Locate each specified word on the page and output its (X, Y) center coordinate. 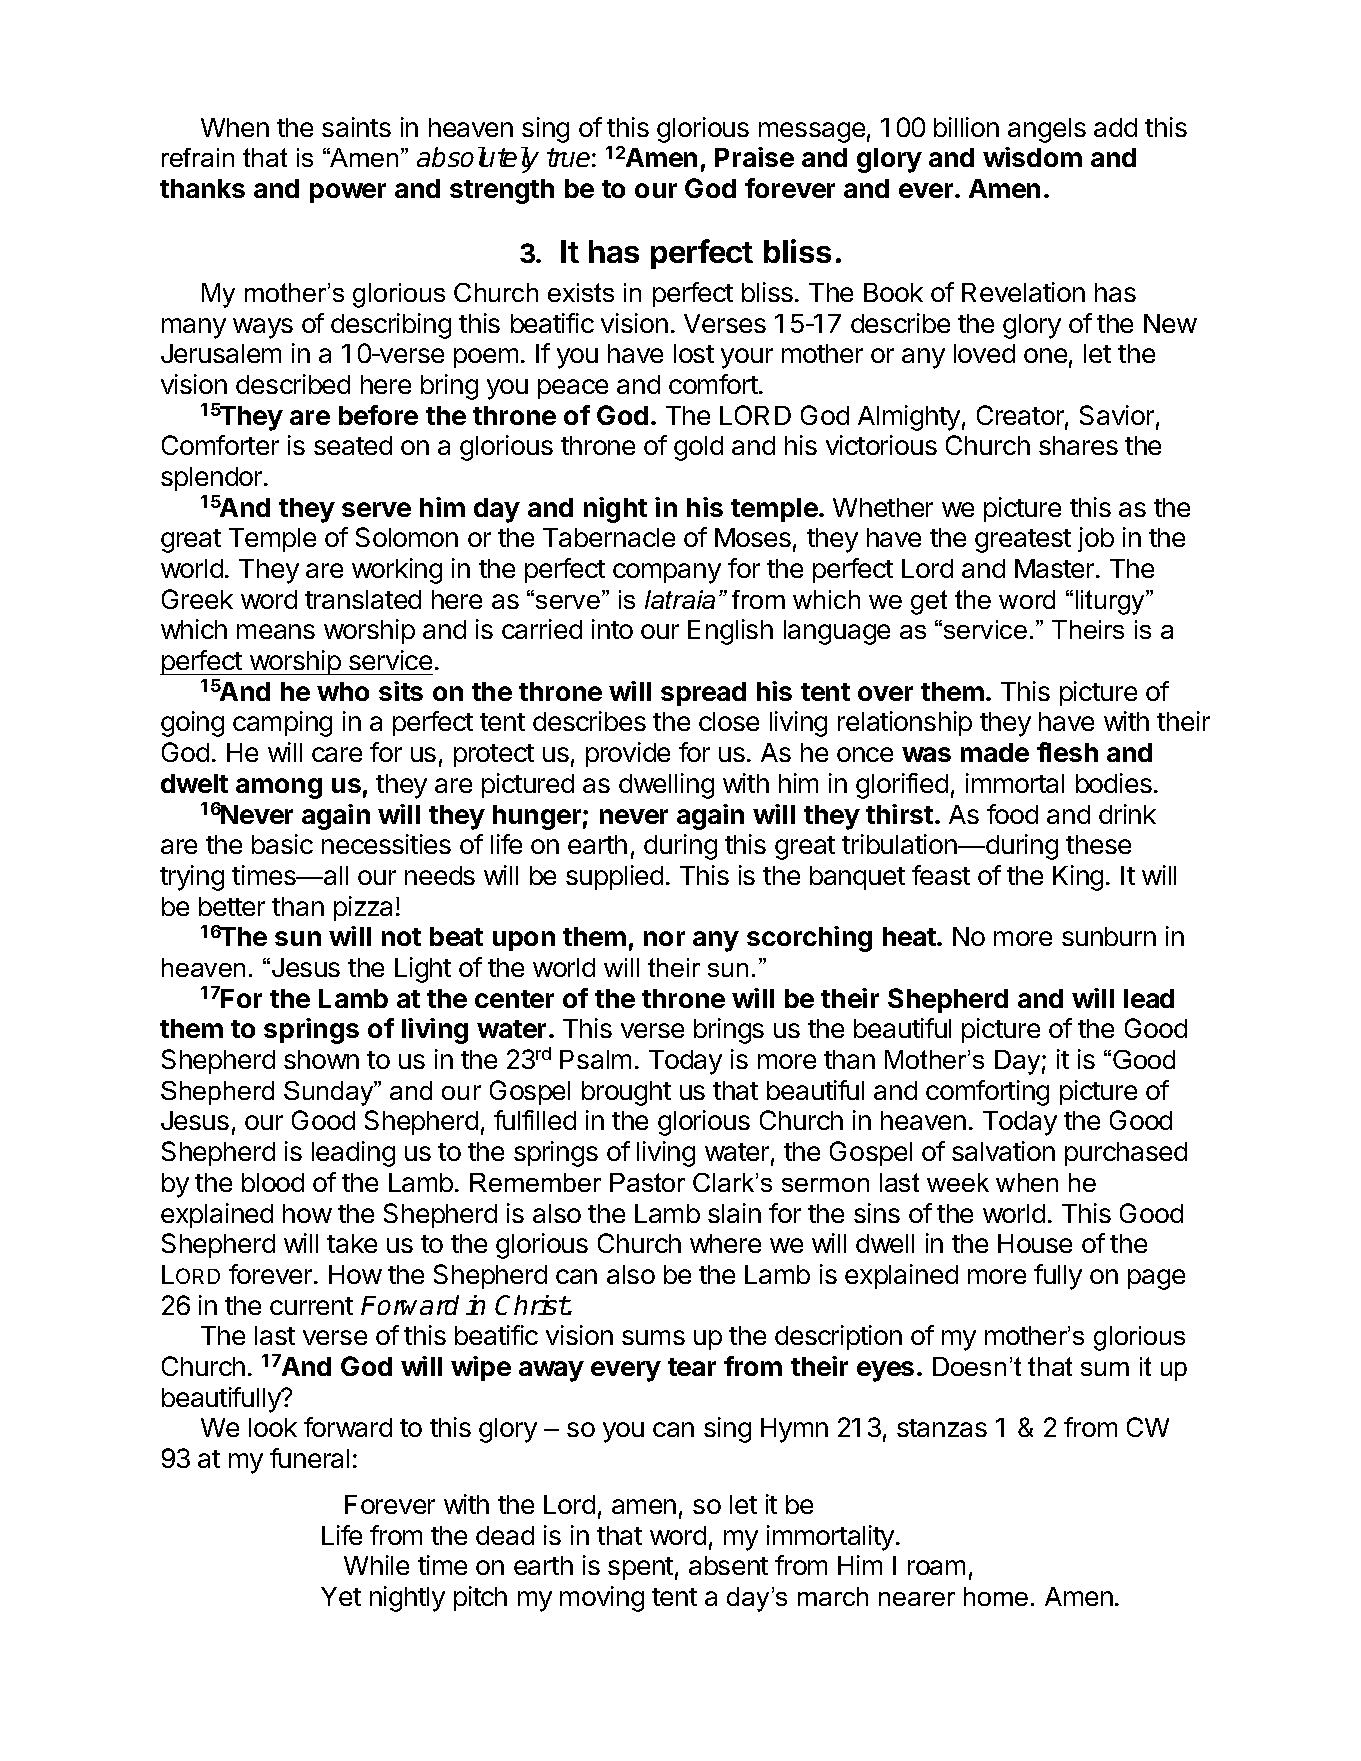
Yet (341, 1596)
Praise (754, 157)
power (348, 193)
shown (321, 1059)
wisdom (1032, 157)
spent (640, 1568)
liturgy (1111, 602)
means (276, 631)
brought (626, 1093)
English (730, 632)
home (996, 1596)
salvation (1003, 1151)
